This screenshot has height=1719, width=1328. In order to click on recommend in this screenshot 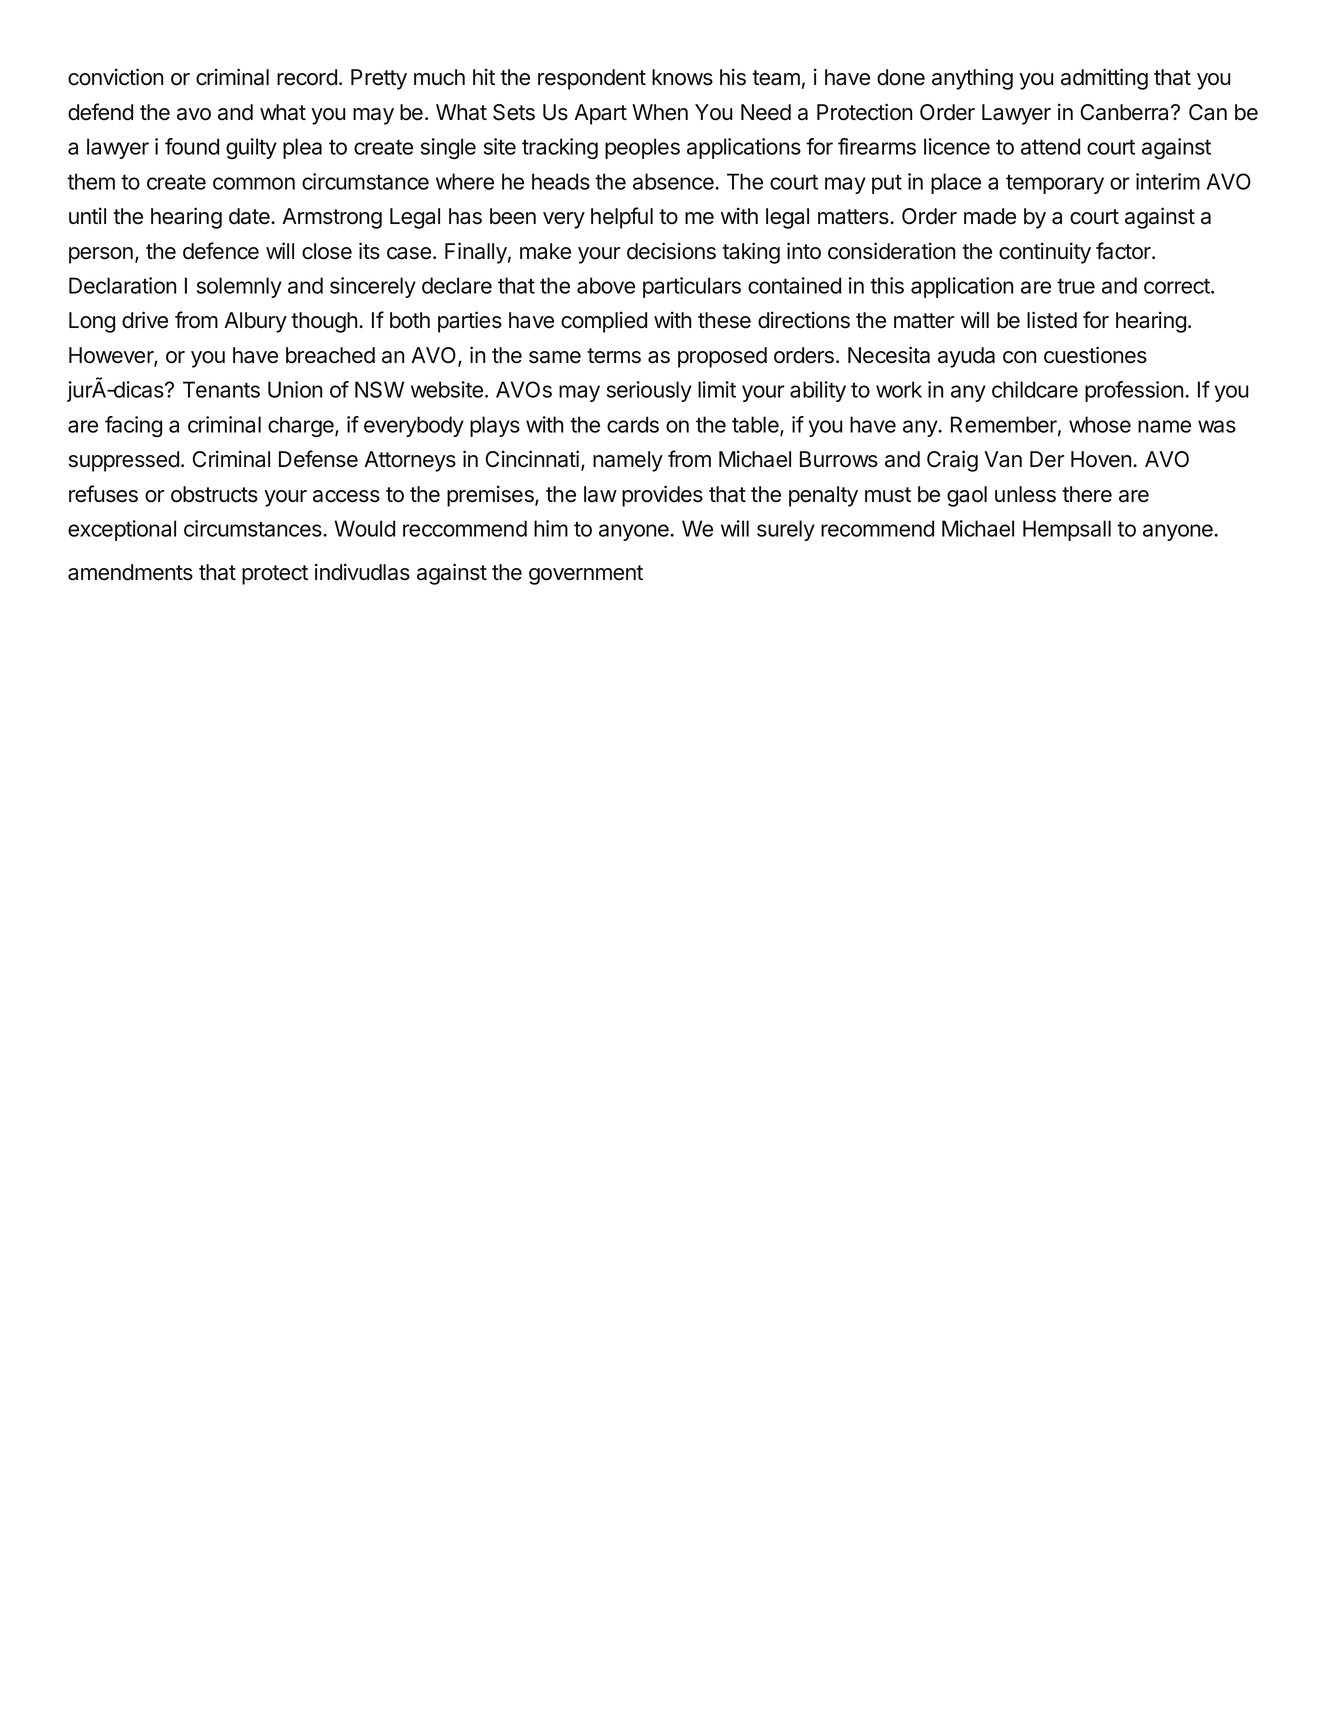, I will do `click(877, 528)`.
